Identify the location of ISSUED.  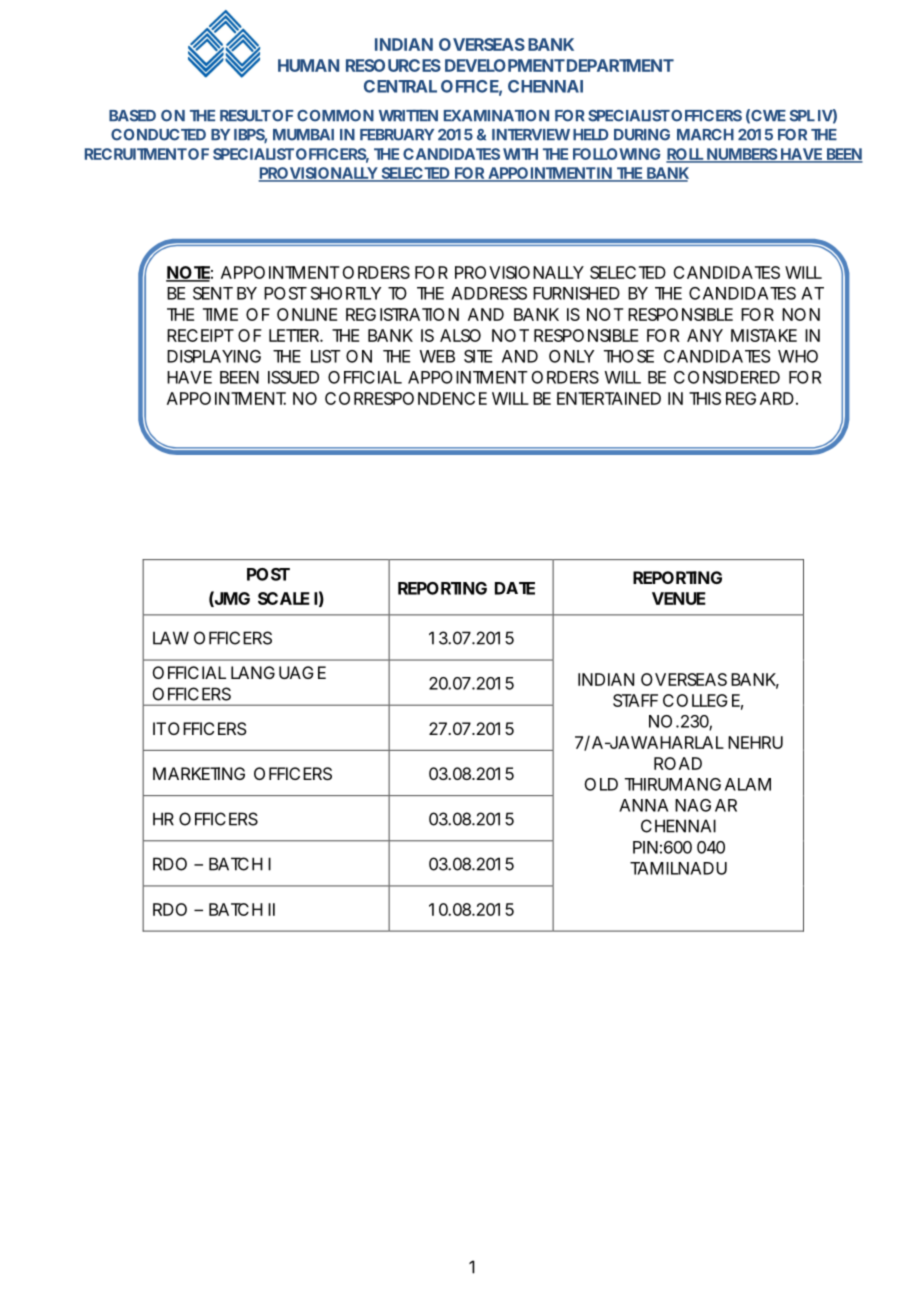
(293, 377).
